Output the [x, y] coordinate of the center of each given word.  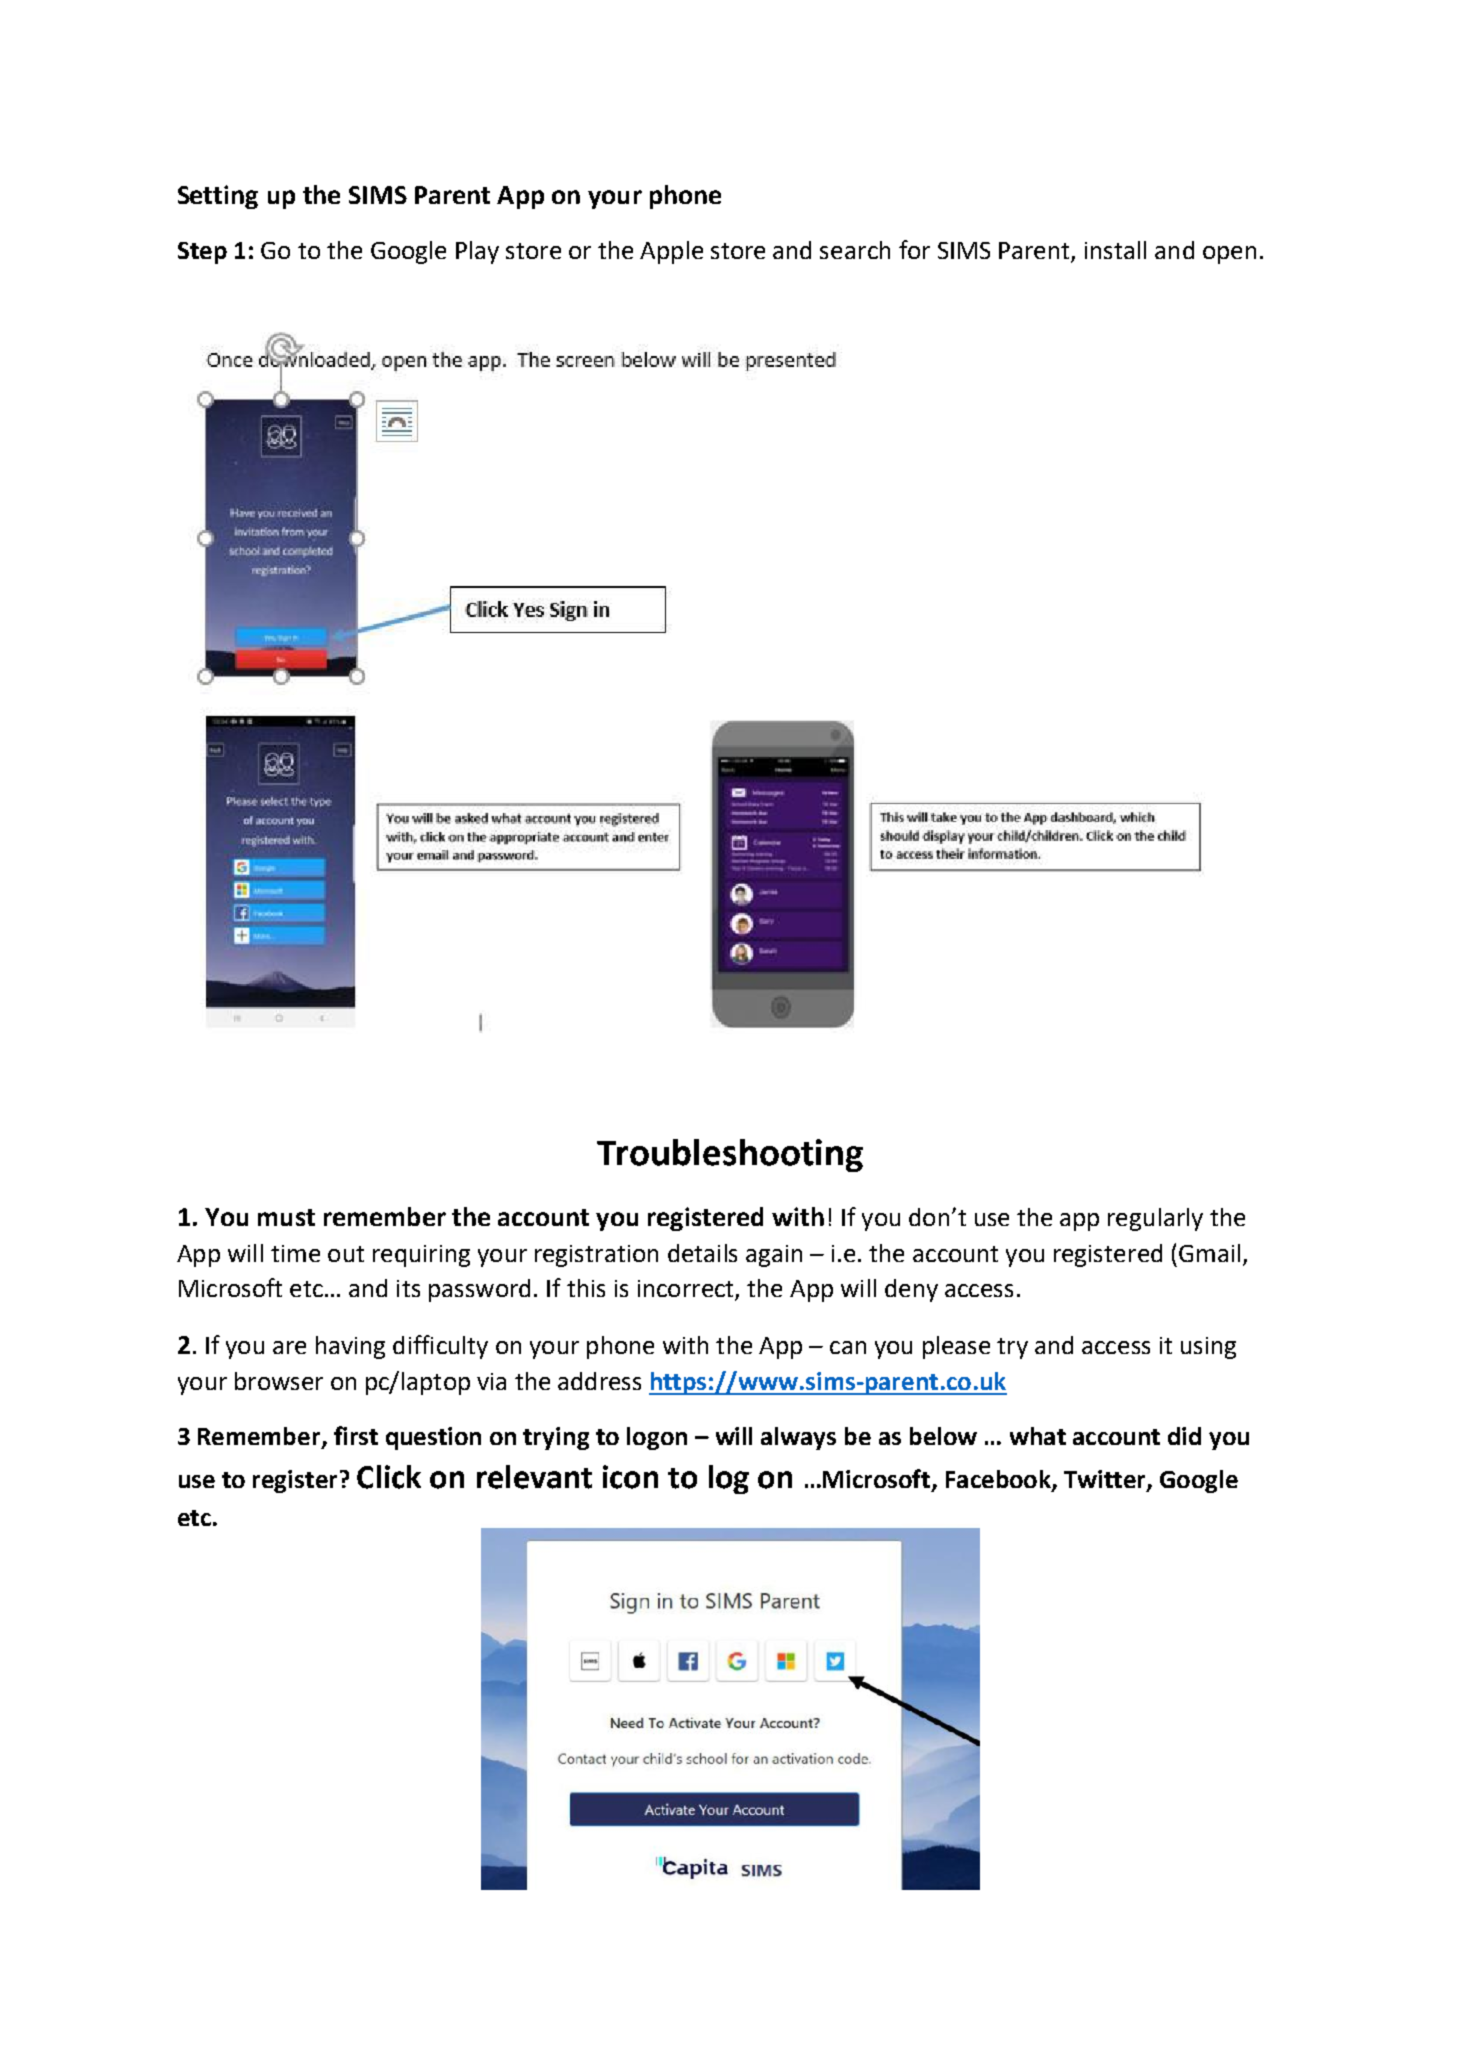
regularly [1155, 1219]
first [356, 1435]
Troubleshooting [730, 1155]
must [286, 1217]
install [1115, 250]
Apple [671, 252]
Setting [218, 197]
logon [657, 1438]
